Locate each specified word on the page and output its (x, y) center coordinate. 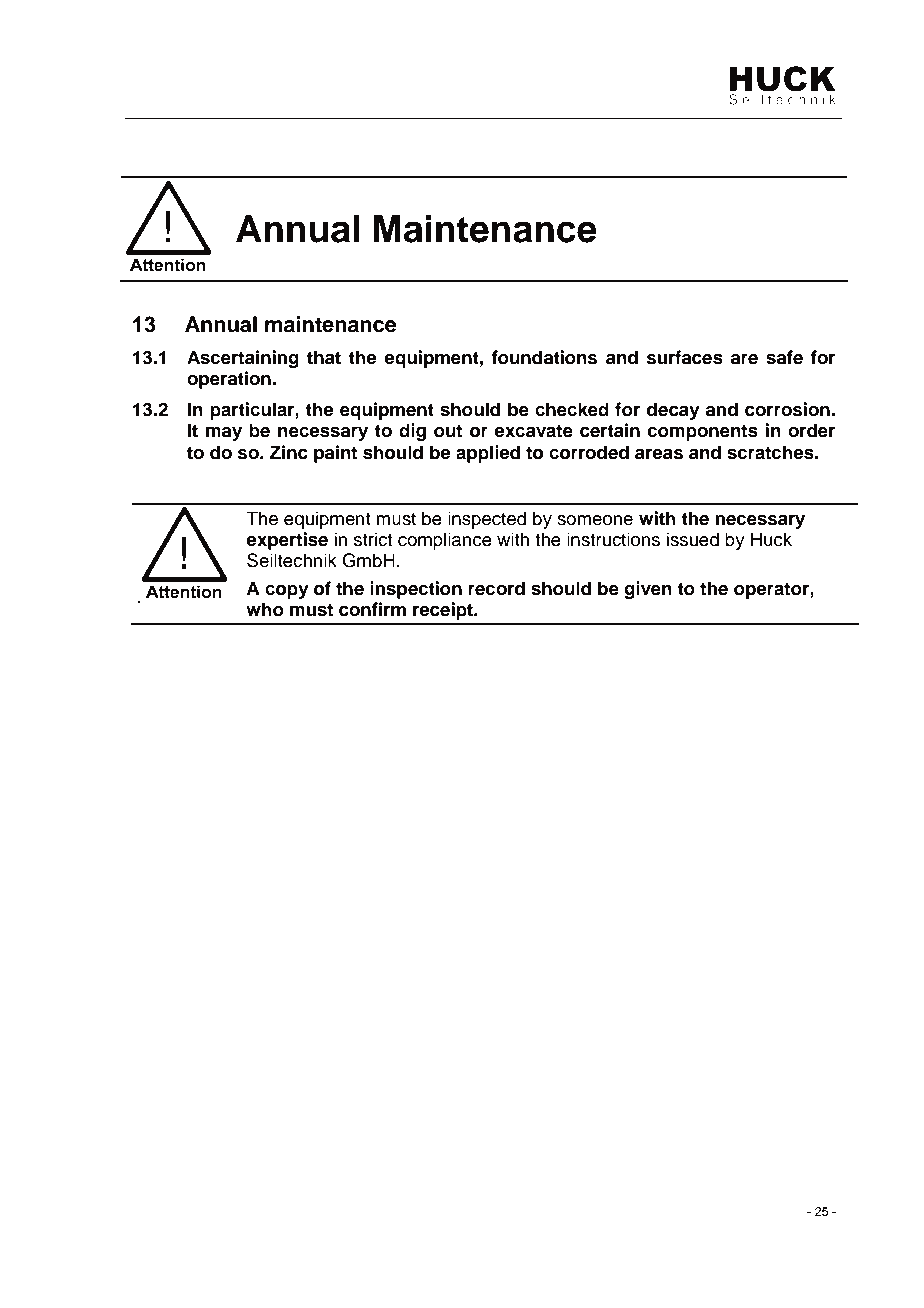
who (265, 609)
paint (335, 454)
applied (488, 454)
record (496, 588)
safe (784, 357)
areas (659, 454)
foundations (544, 357)
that (324, 357)
